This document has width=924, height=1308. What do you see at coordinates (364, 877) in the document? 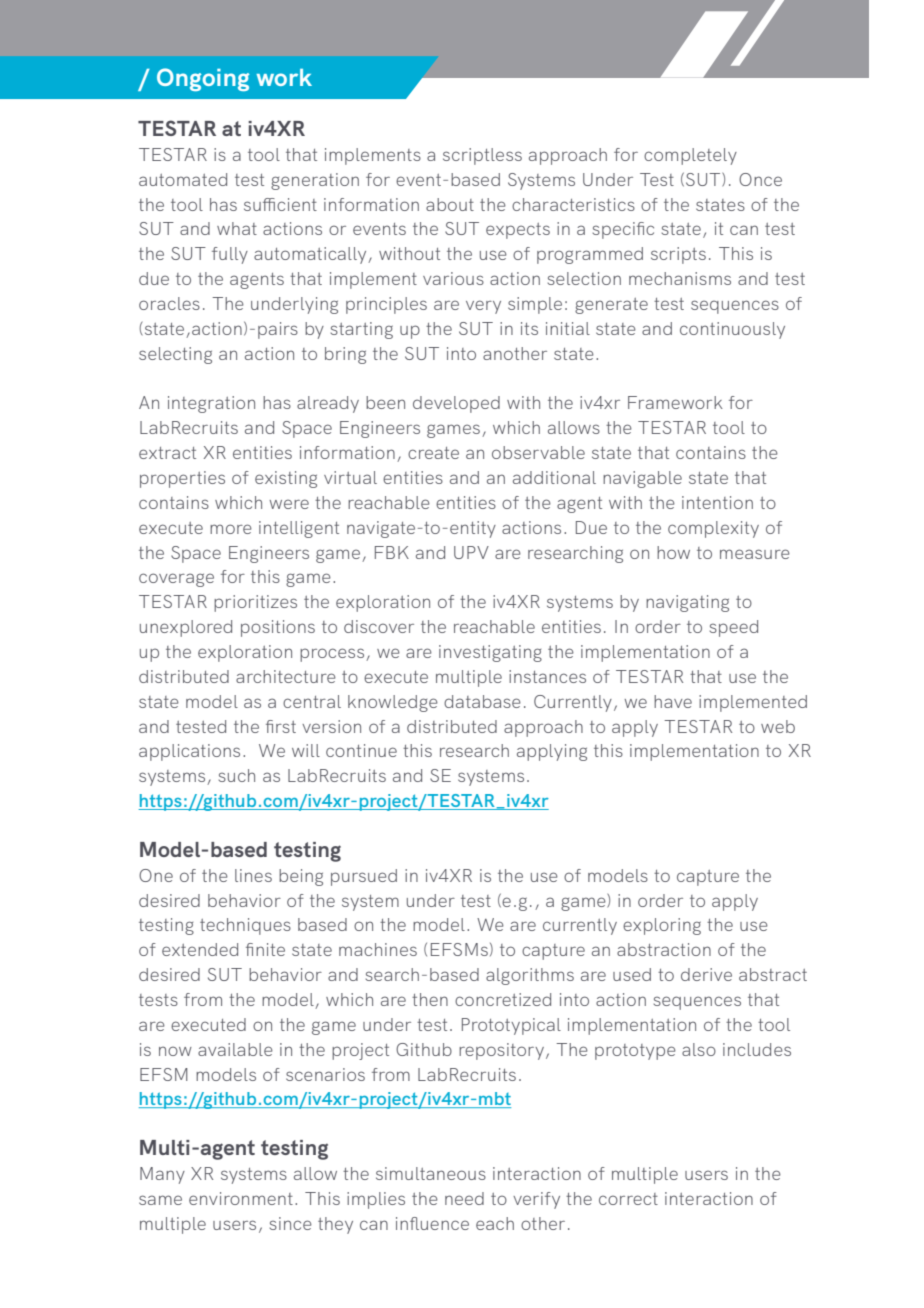
I see `pursued` at bounding box center [364, 877].
